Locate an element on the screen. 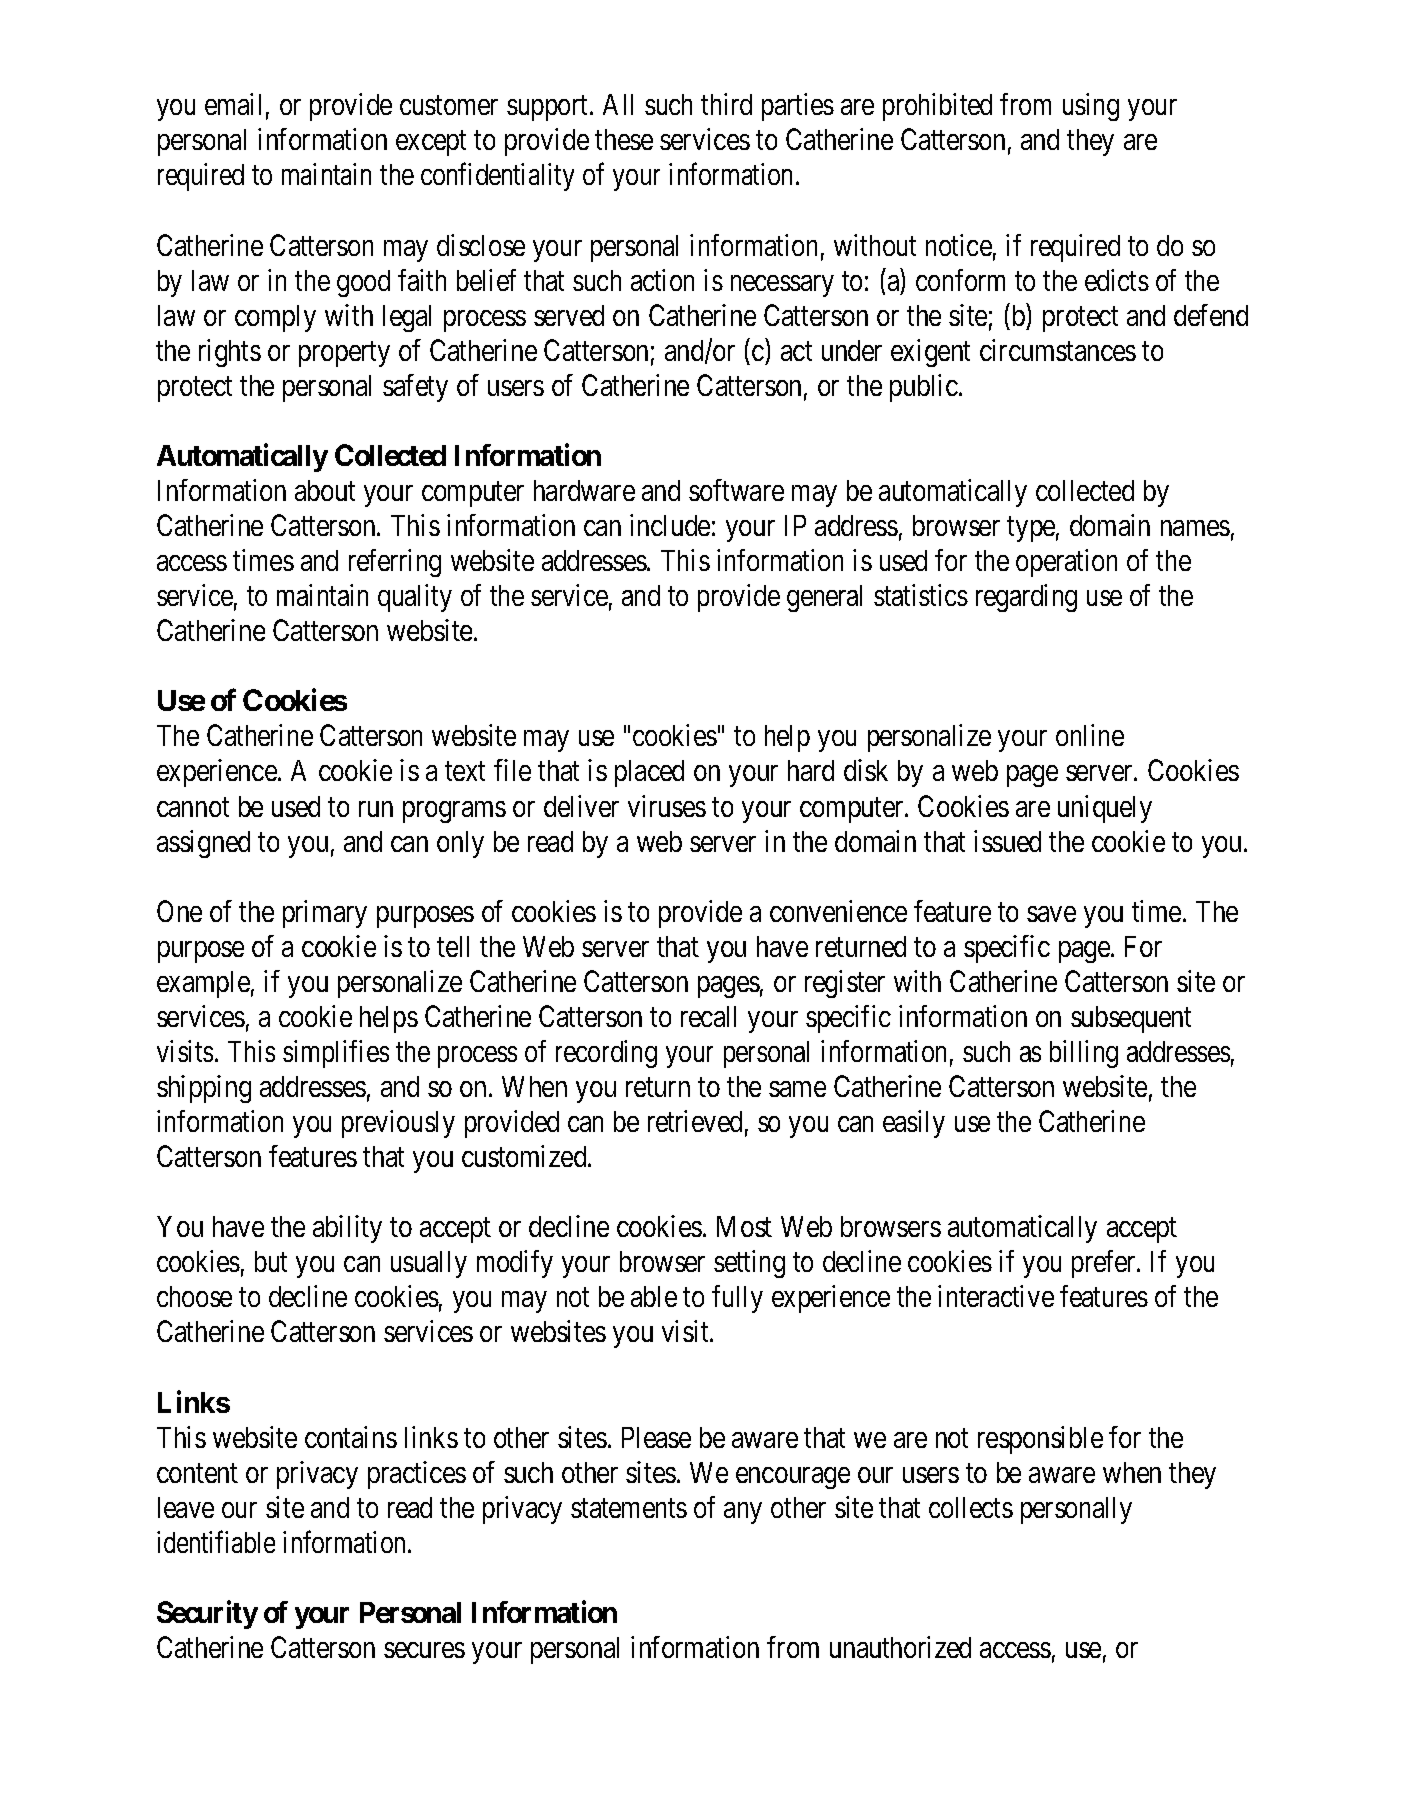  viruses is located at coordinates (667, 806).
